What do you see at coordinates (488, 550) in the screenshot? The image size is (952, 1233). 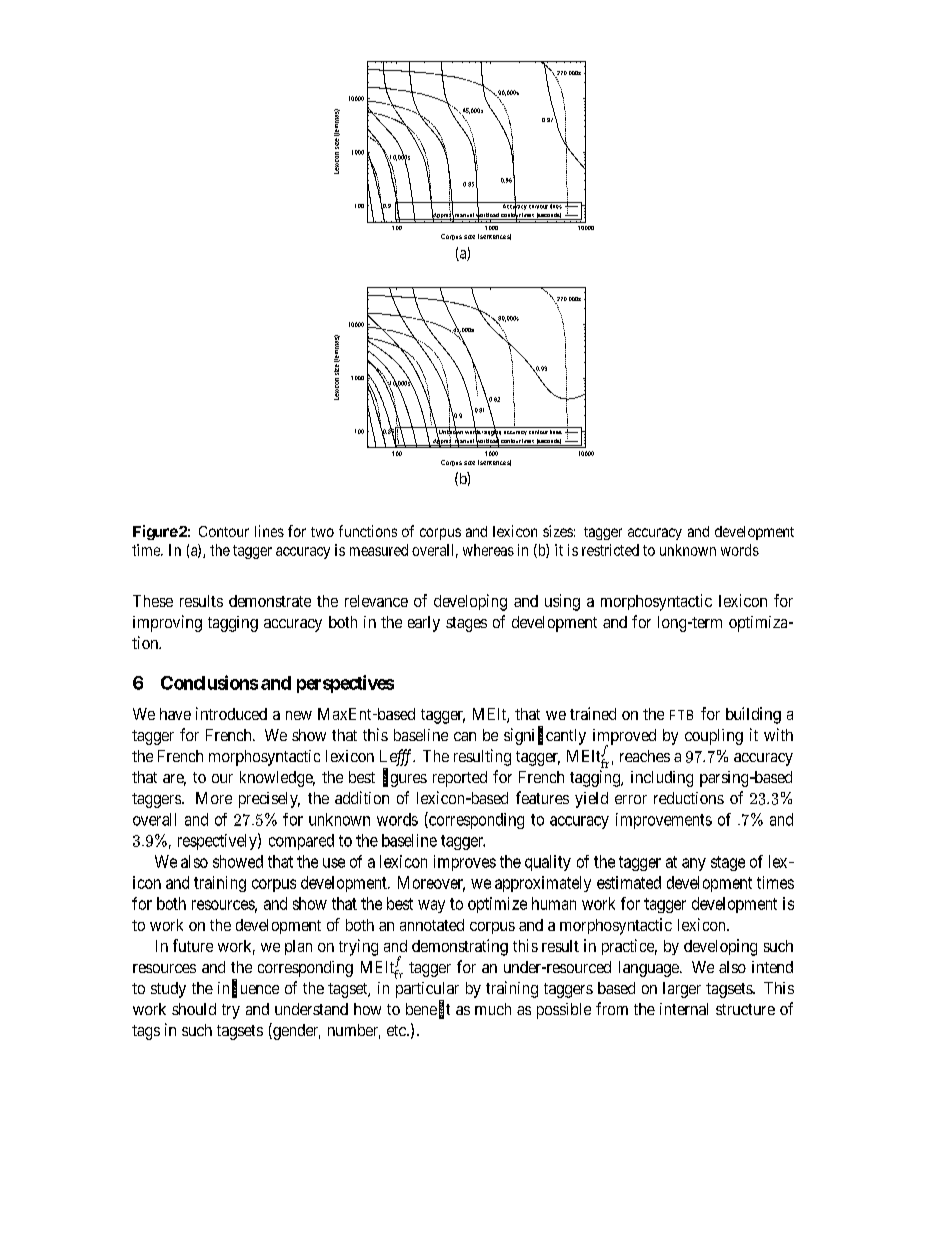 I see `whereas` at bounding box center [488, 550].
